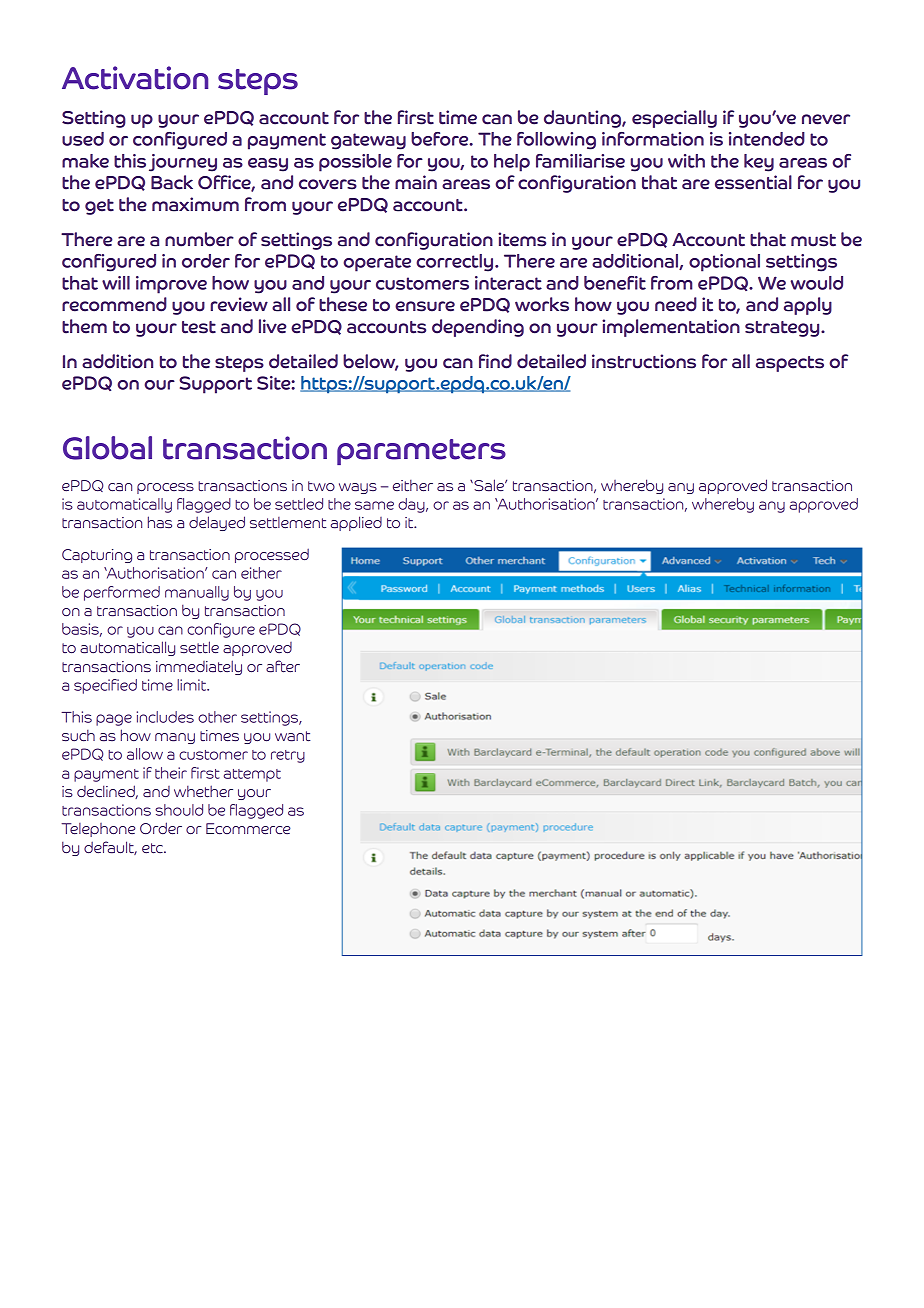  What do you see at coordinates (283, 666) in the page?
I see `after` at bounding box center [283, 666].
